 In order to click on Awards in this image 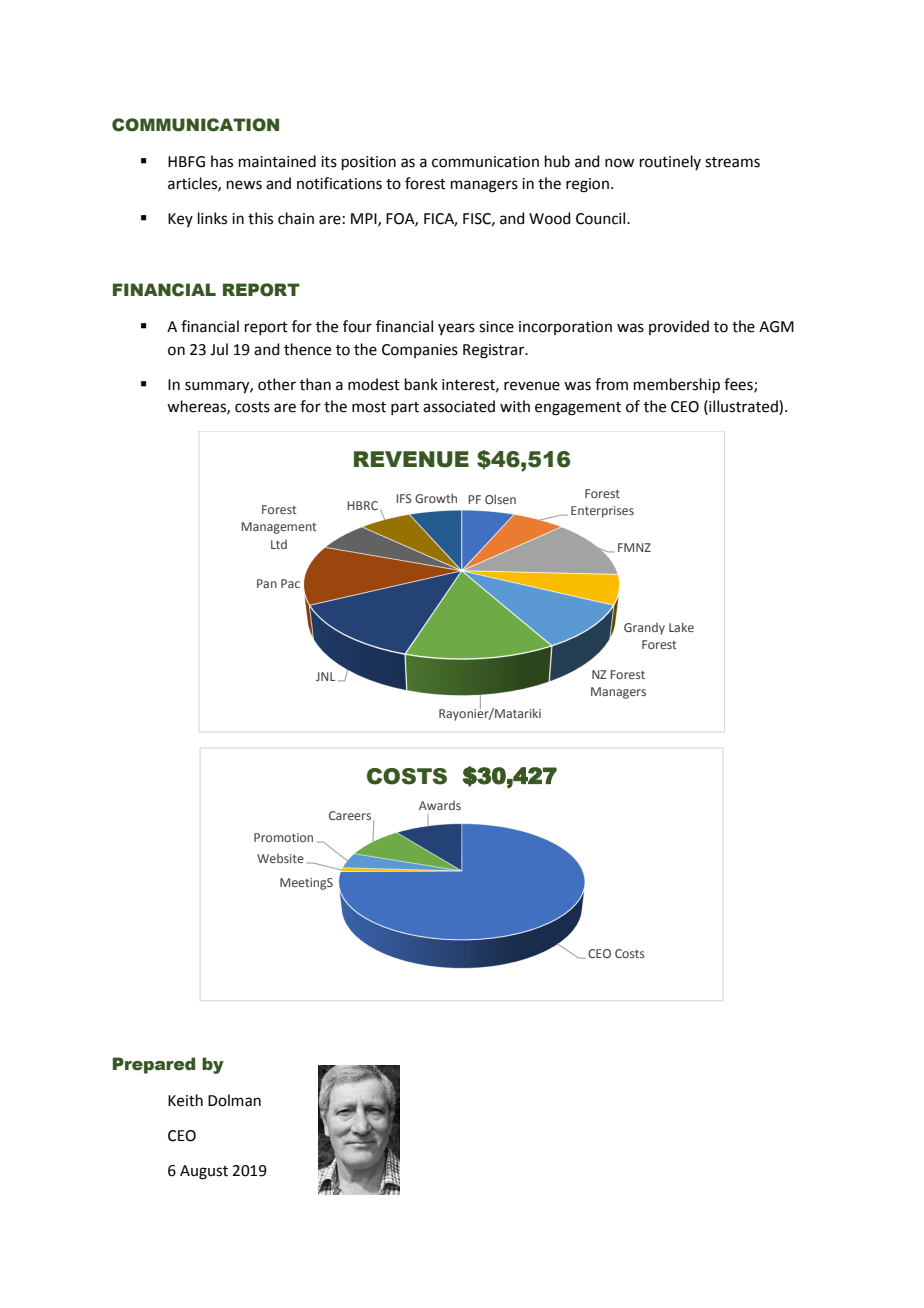, I will do `click(440, 805)`.
